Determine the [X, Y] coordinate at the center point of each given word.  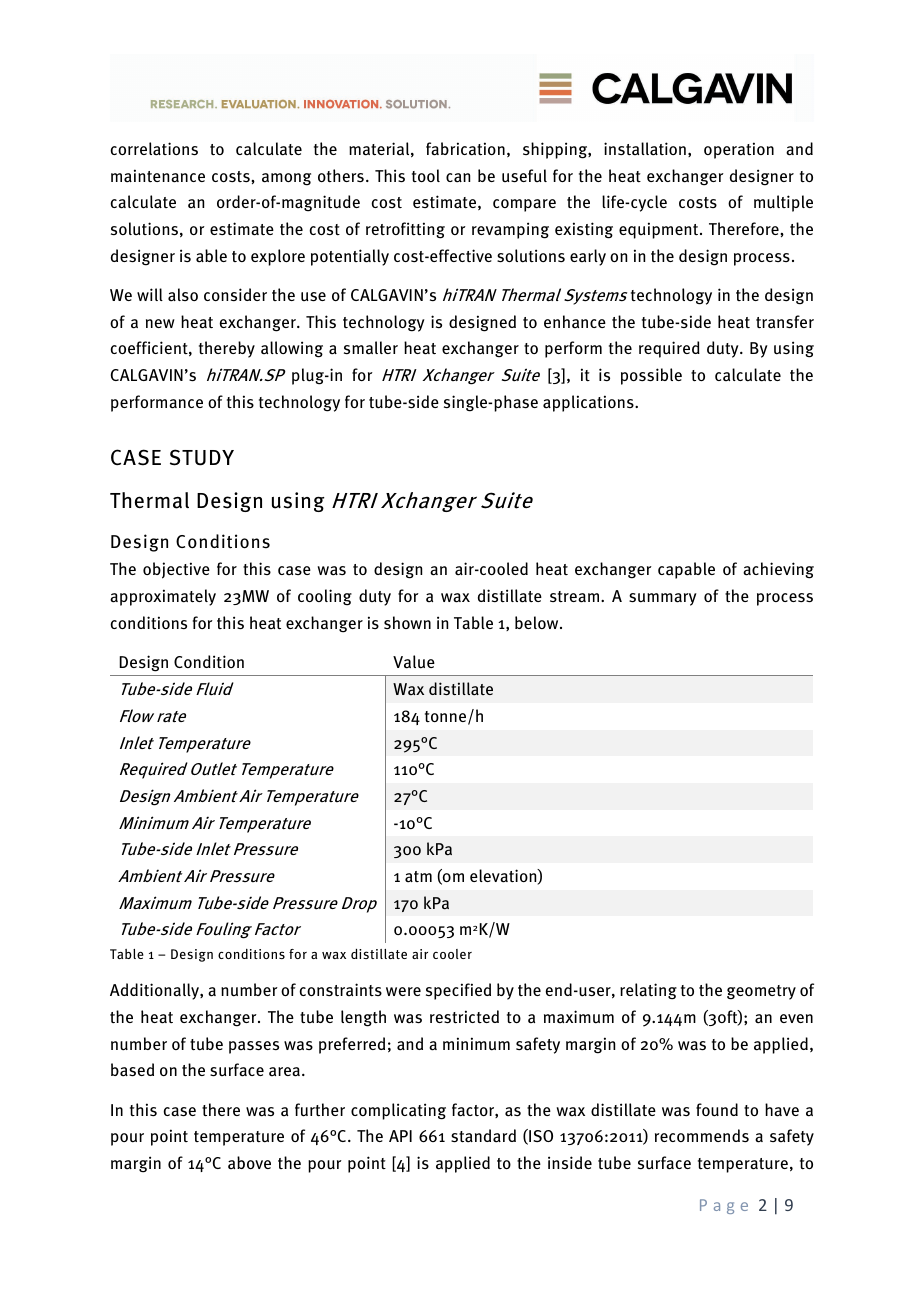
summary [663, 599]
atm [418, 877]
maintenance [158, 176]
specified [458, 991]
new [160, 323]
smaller [371, 348]
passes [254, 1047]
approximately [163, 597]
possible [651, 376]
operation [739, 150]
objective [176, 570]
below [538, 622]
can [458, 178]
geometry [761, 992]
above [249, 1162]
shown [407, 623]
